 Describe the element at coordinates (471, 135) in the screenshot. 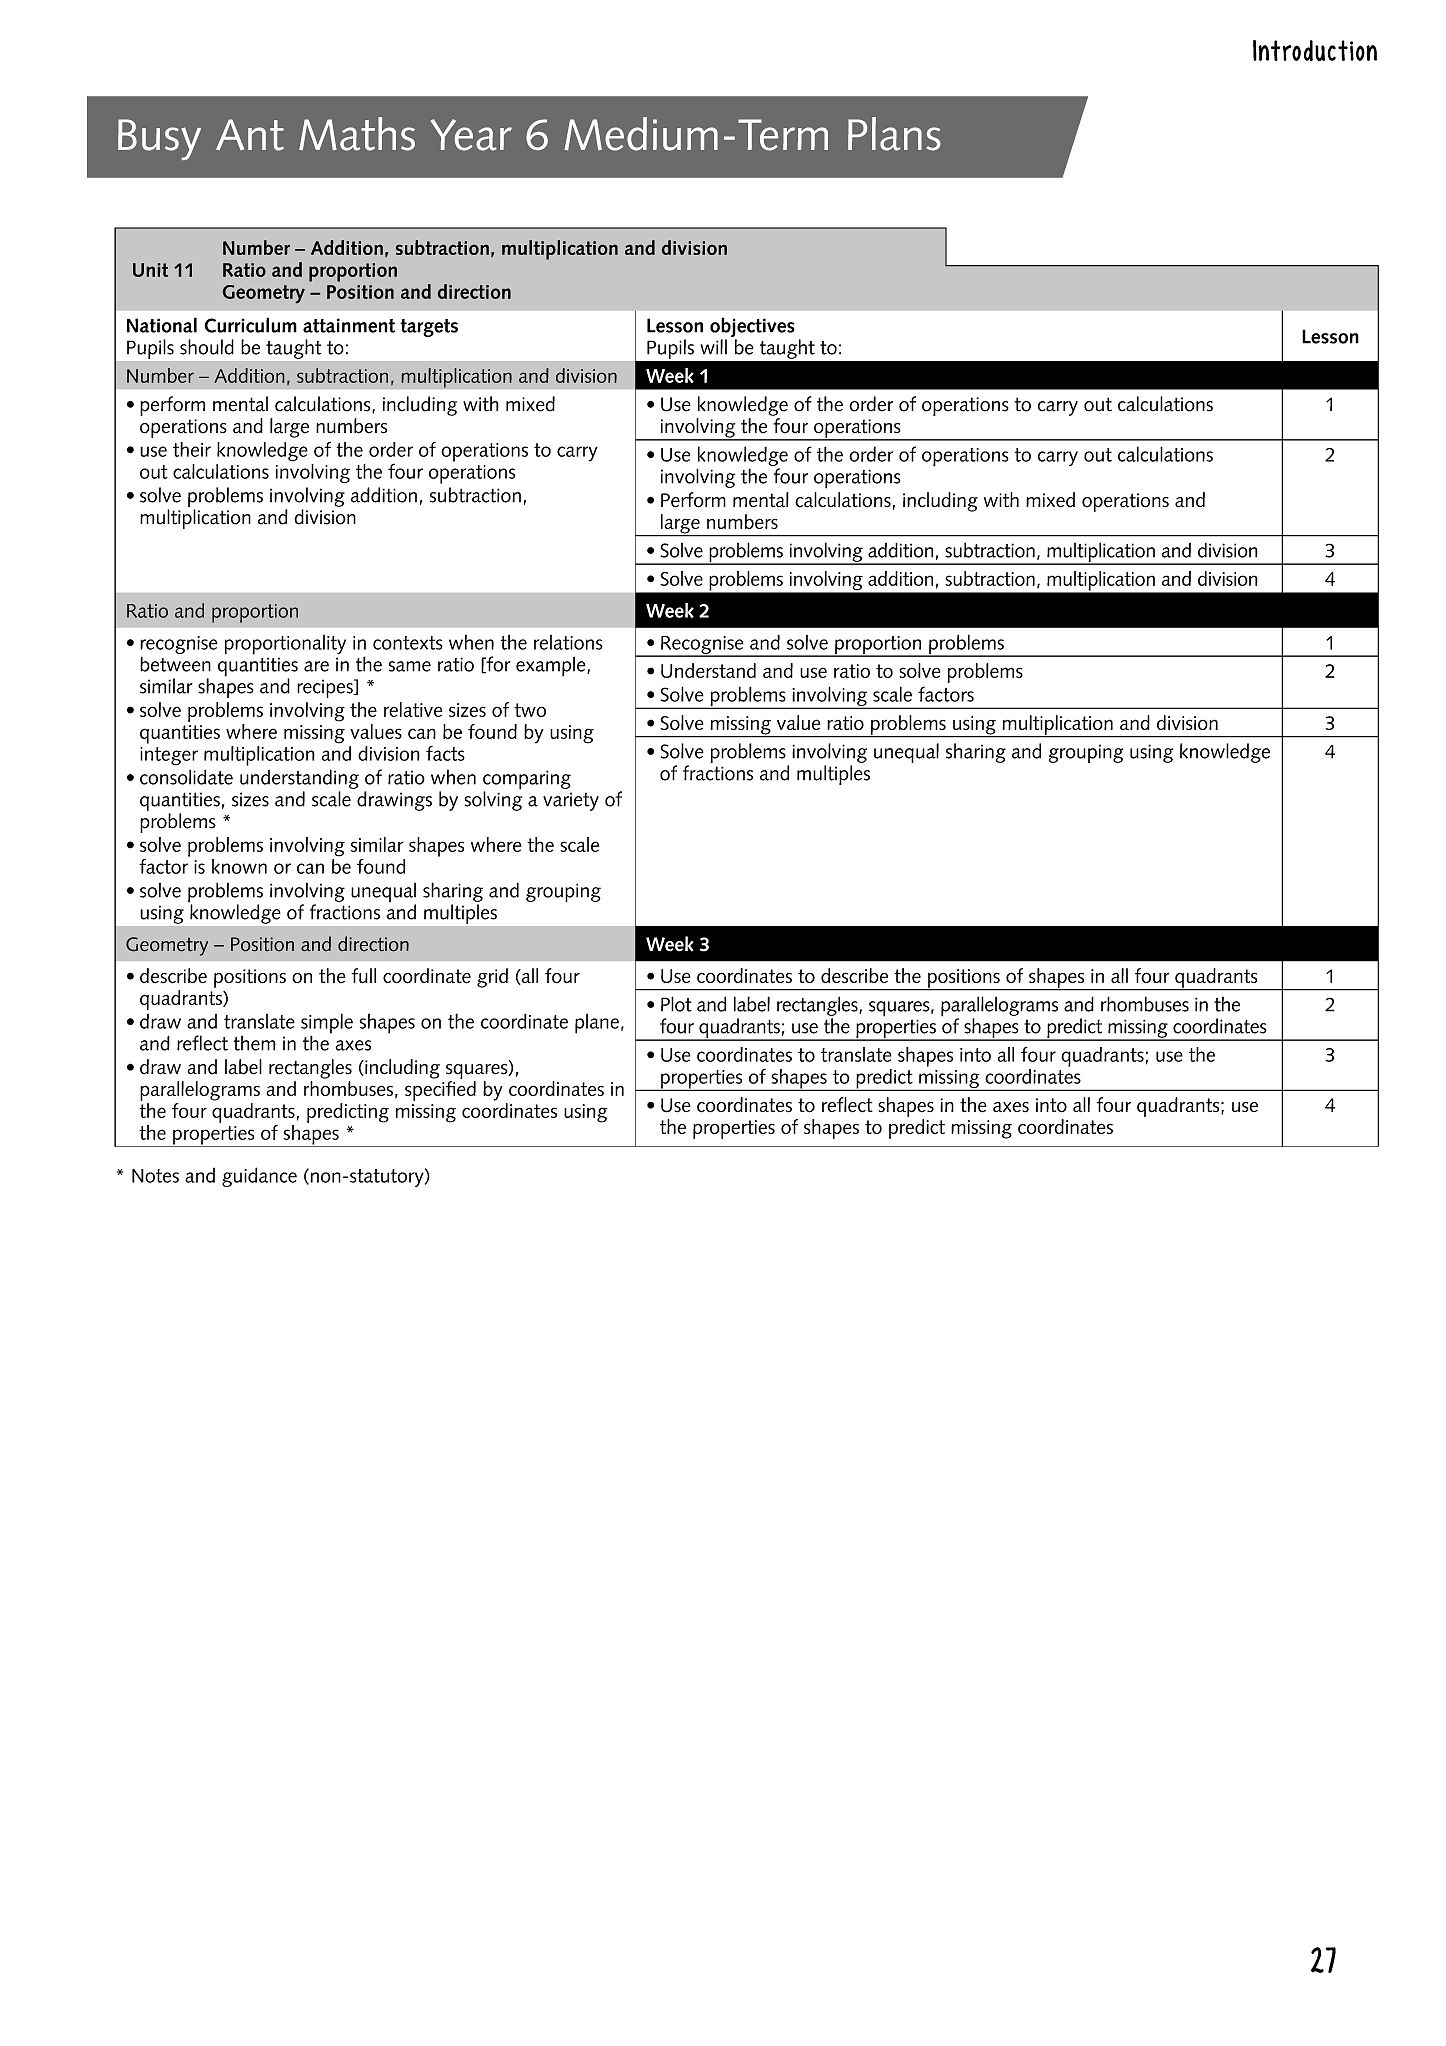

I see `Year` at that location.
